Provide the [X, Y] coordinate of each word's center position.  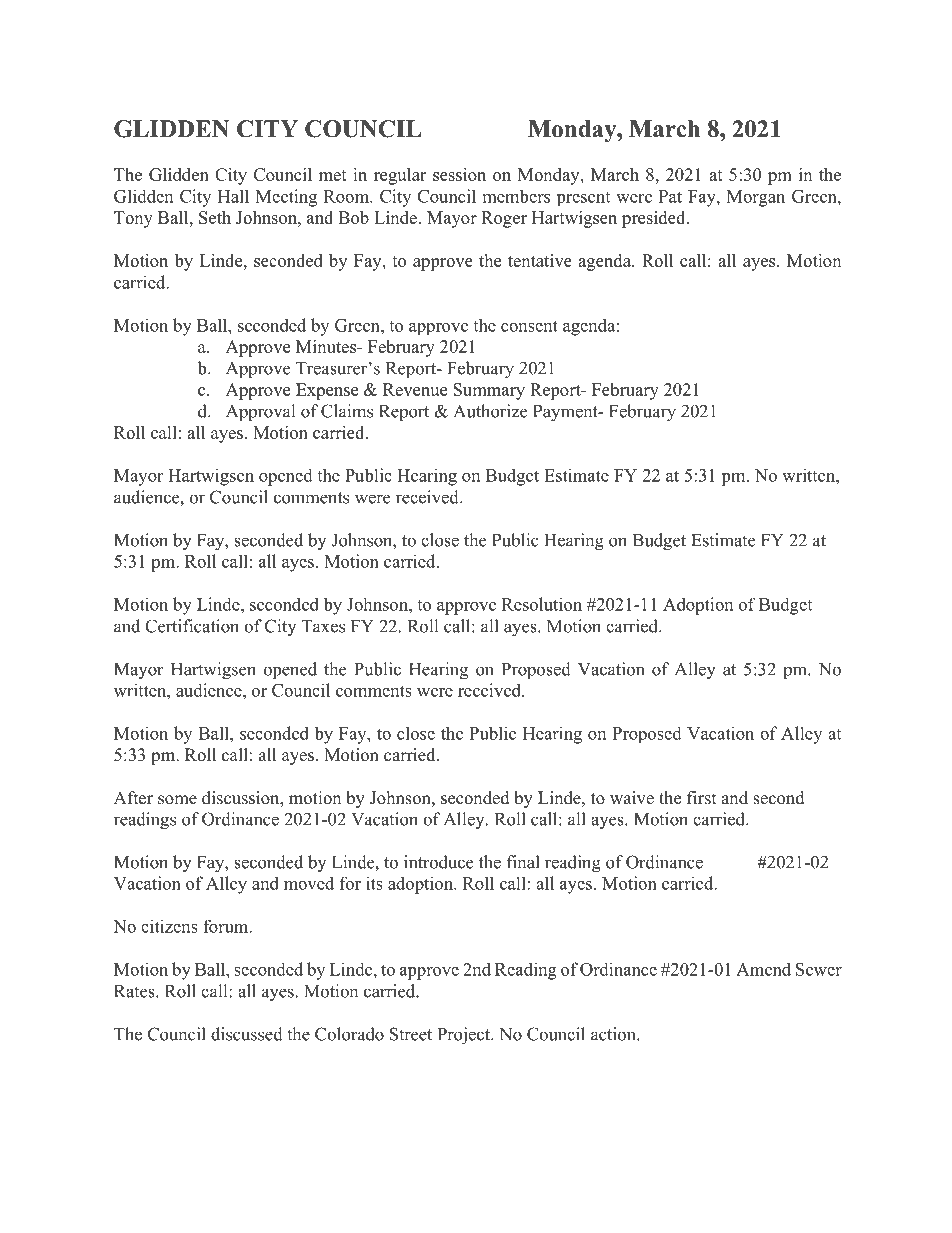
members [516, 196]
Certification [192, 626]
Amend [763, 969]
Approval [260, 412]
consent [529, 326]
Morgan [756, 198]
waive [632, 798]
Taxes [323, 626]
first [701, 798]
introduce [438, 862]
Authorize [490, 411]
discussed [247, 1034]
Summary [489, 391]
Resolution [542, 604]
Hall [233, 196]
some [177, 800]
